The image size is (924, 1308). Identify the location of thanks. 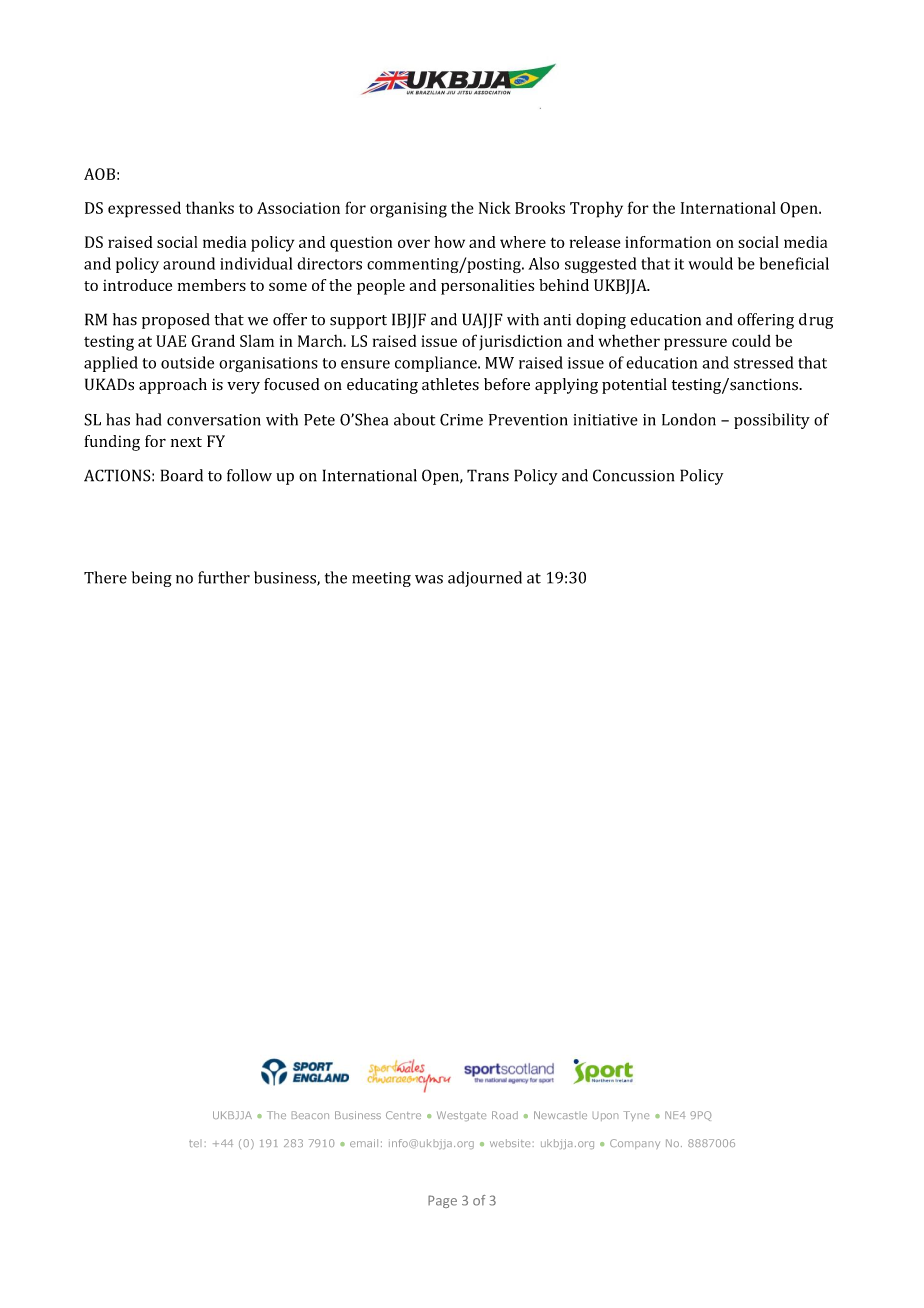
(210, 207).
